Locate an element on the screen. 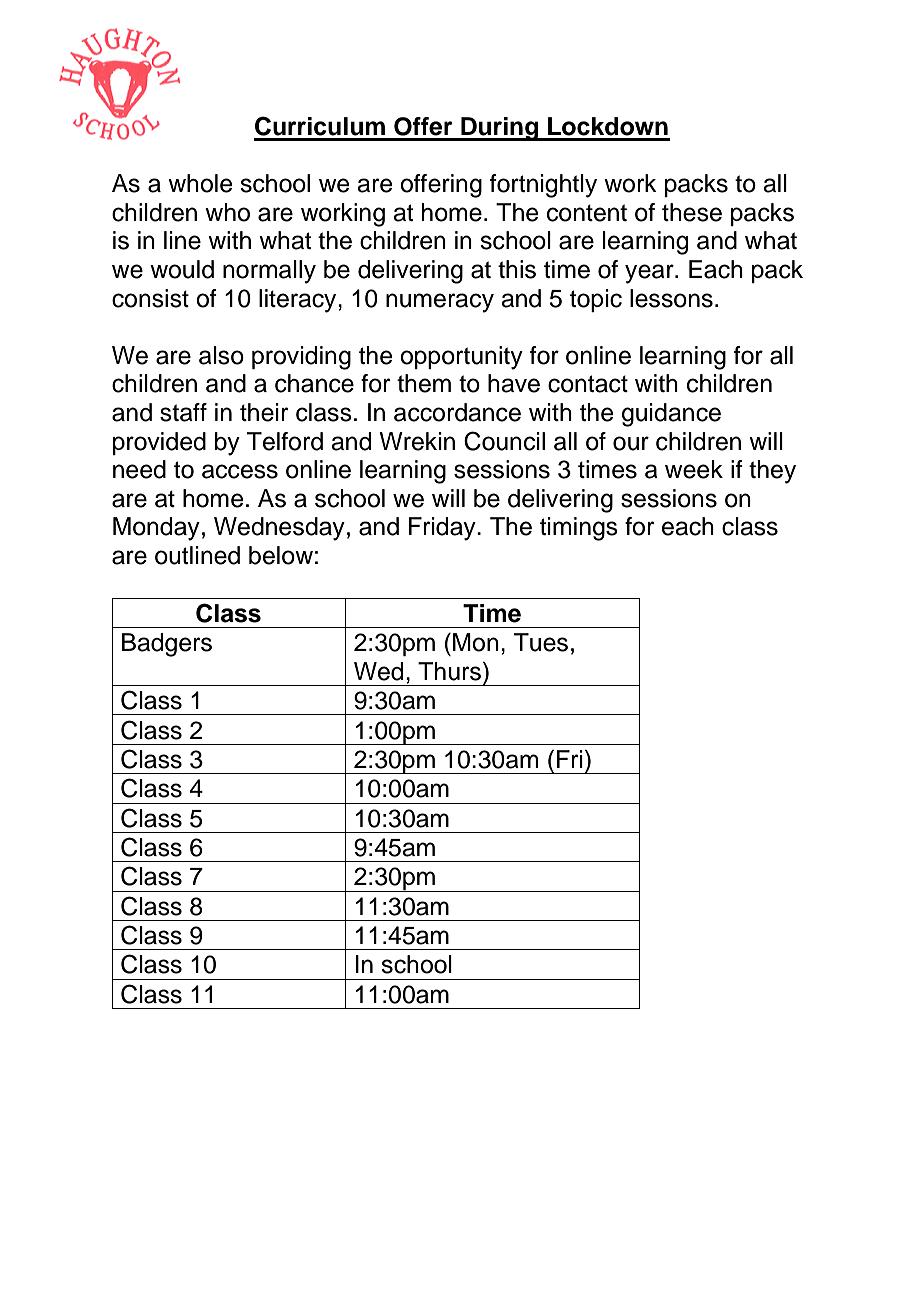 Image resolution: width=924 pixels, height=1308 pixels. timings is located at coordinates (579, 529).
